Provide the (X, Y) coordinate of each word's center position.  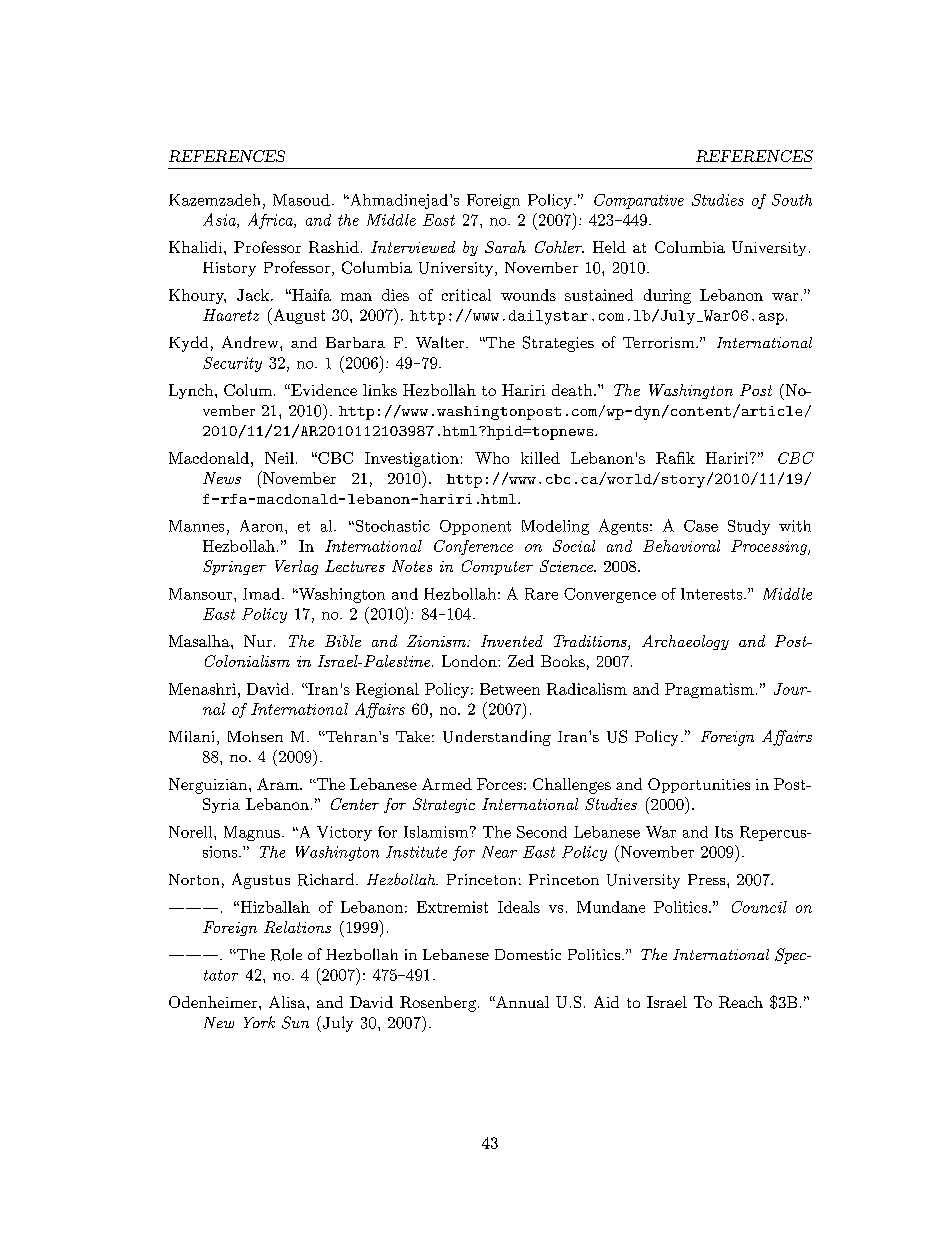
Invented (512, 641)
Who (492, 458)
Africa (271, 221)
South (792, 200)
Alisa (288, 1002)
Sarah (505, 247)
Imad (261, 594)
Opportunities (699, 785)
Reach (741, 1002)
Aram (279, 784)
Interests (713, 594)
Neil (279, 458)
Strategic (444, 805)
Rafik (675, 458)
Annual (521, 1002)
